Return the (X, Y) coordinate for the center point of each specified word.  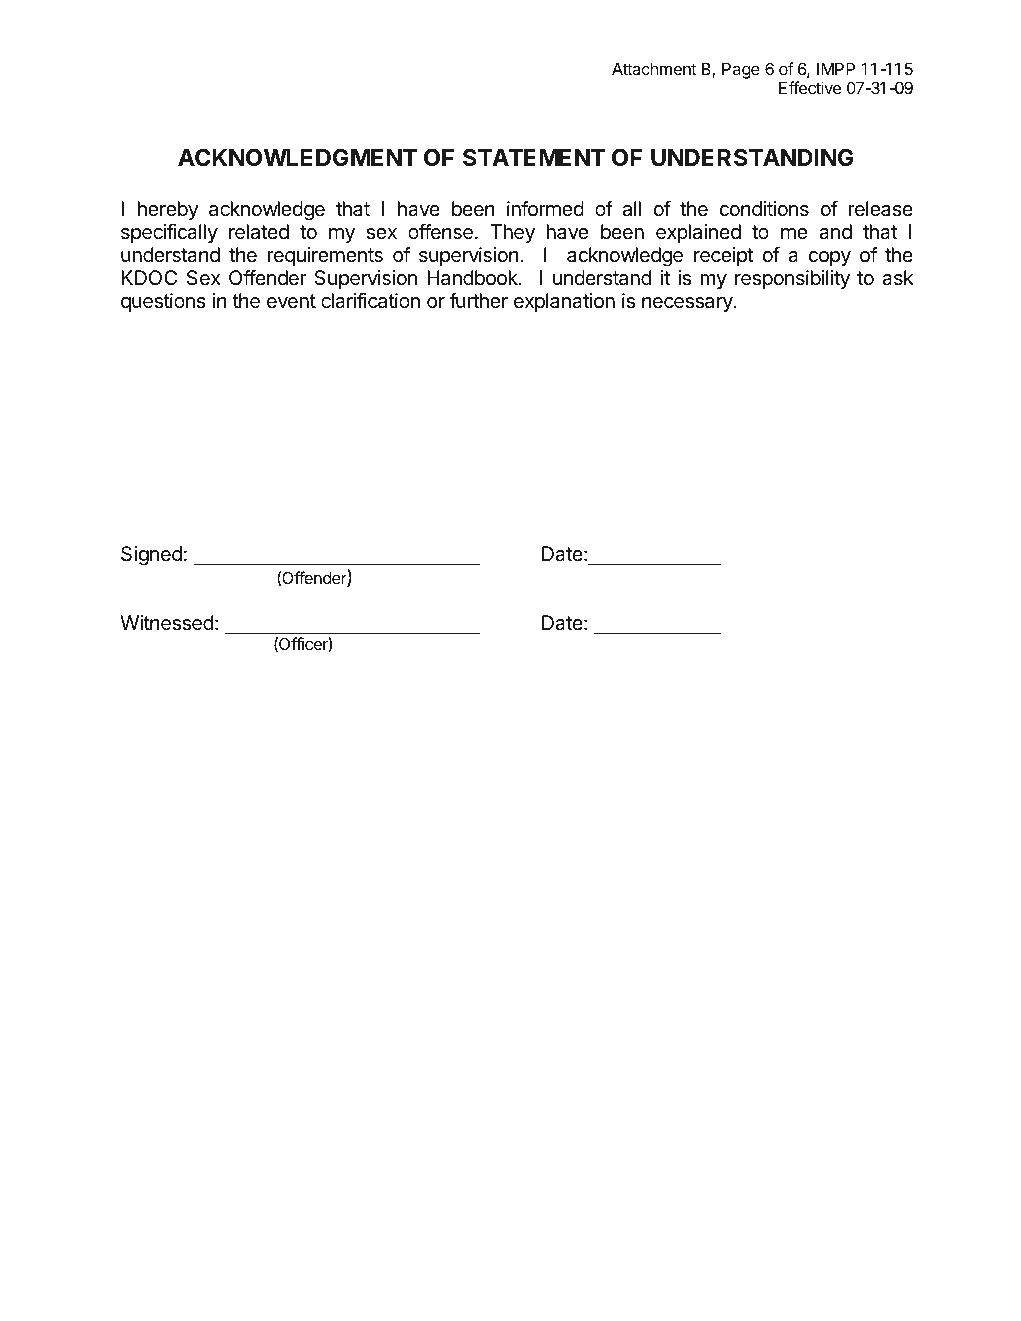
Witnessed (166, 623)
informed (545, 208)
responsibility (792, 279)
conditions (764, 209)
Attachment (654, 69)
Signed (151, 556)
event (291, 301)
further (478, 300)
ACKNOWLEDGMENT (297, 157)
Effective (810, 87)
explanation (564, 302)
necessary (688, 304)
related (259, 232)
